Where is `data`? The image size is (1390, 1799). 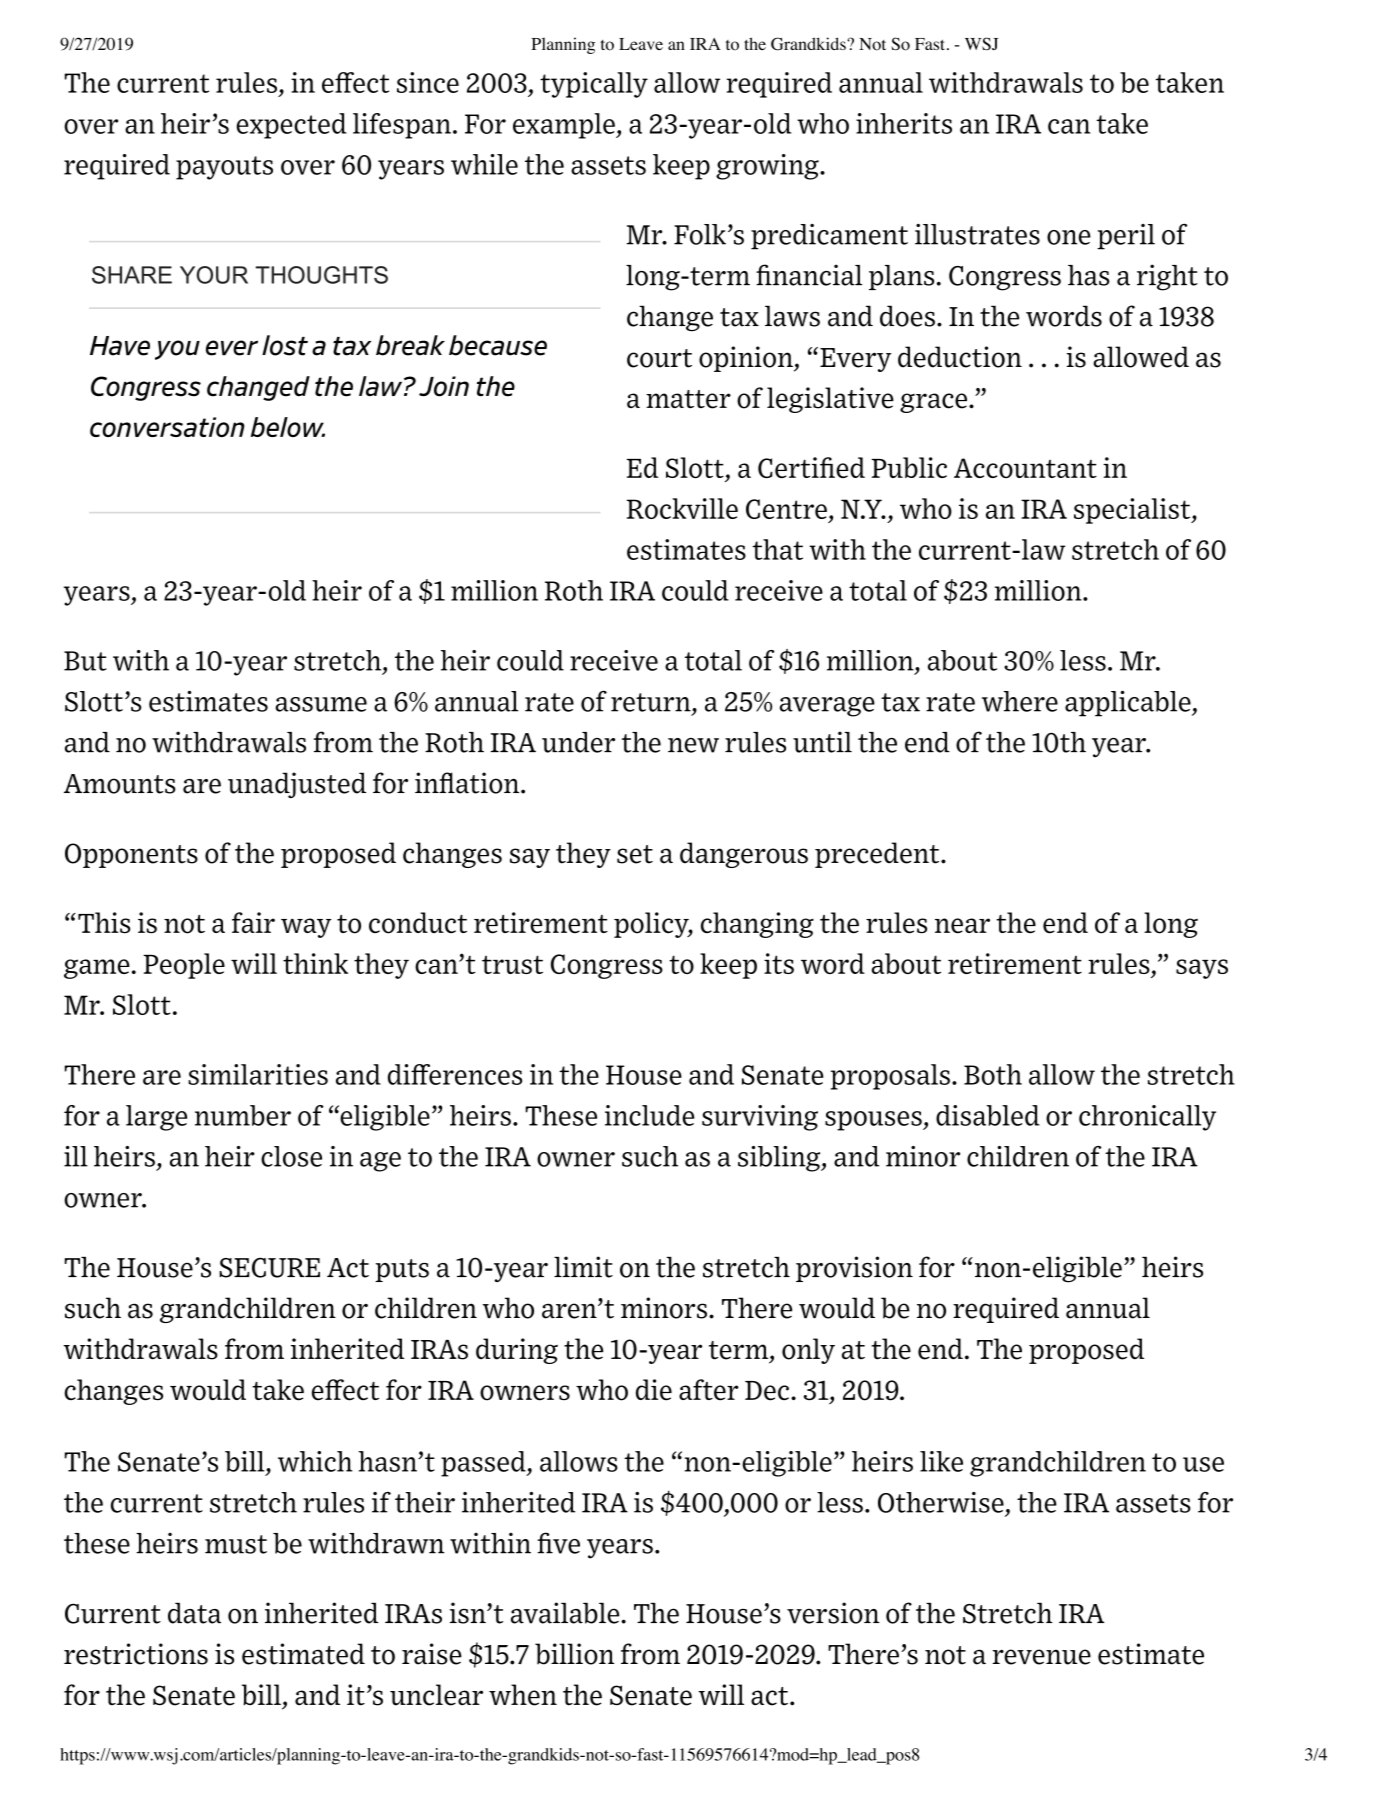 data is located at coordinates (194, 1613).
